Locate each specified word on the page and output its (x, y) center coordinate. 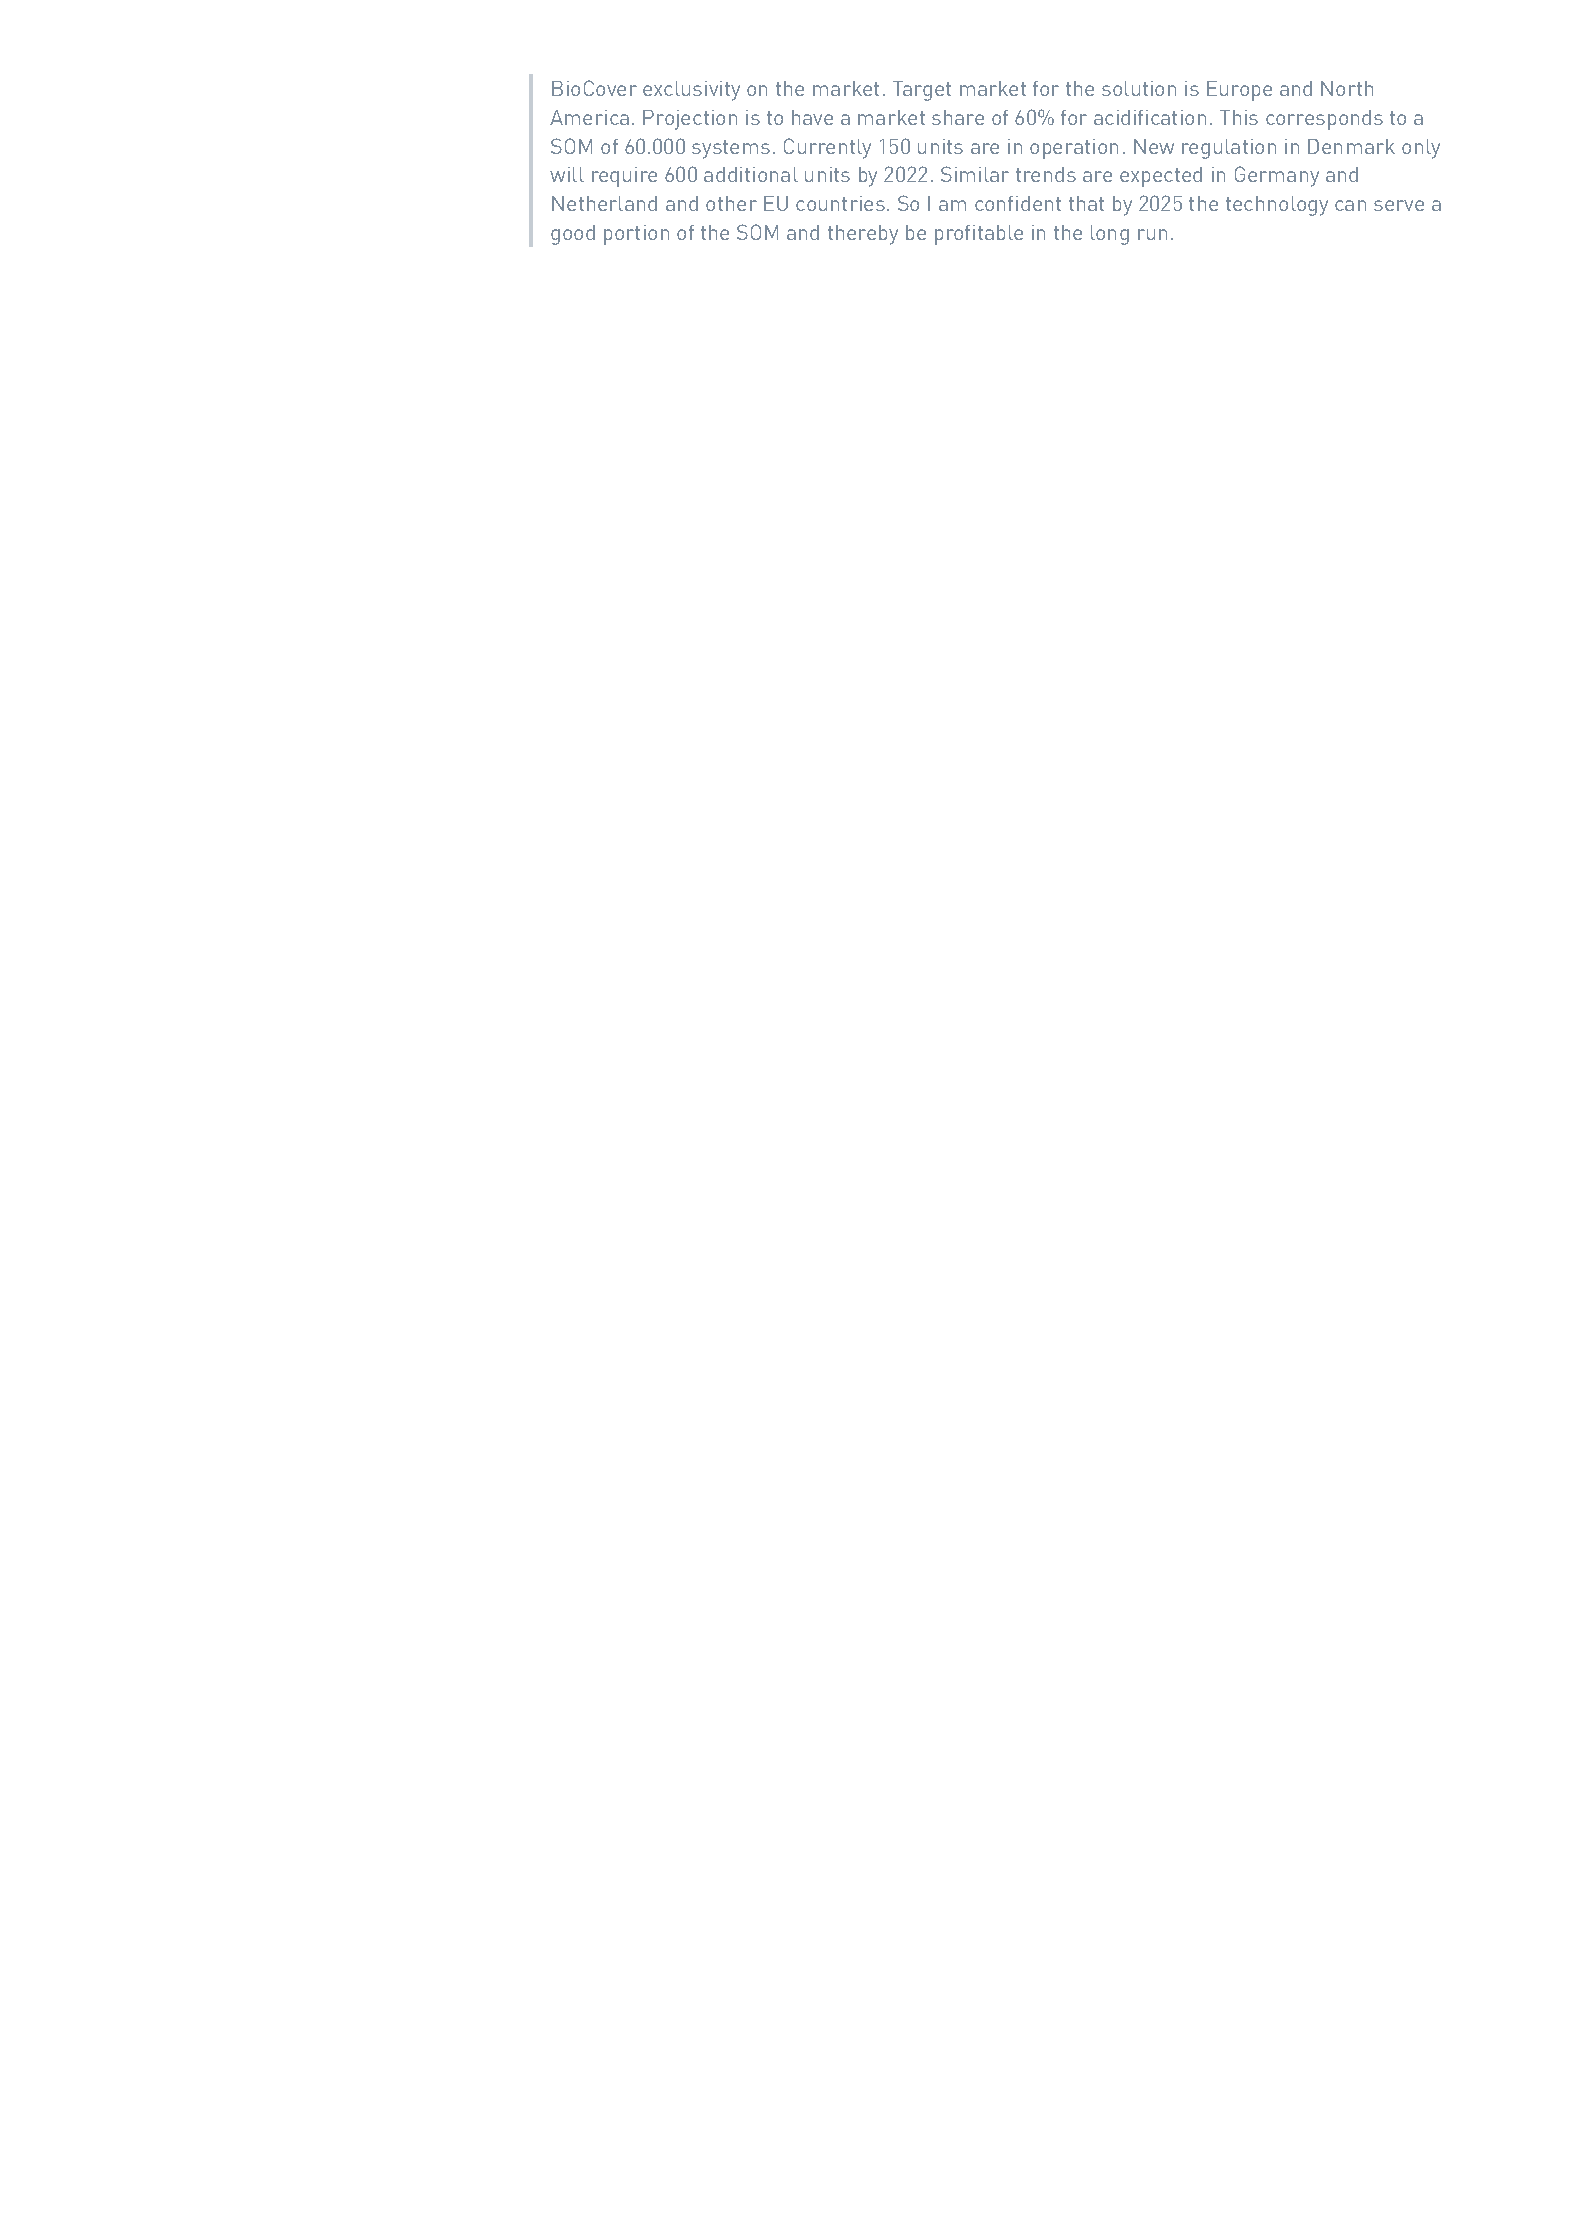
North (1347, 88)
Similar (975, 174)
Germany (1277, 176)
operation (1074, 149)
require (624, 177)
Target (922, 91)
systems (731, 149)
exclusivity (691, 91)
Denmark (1351, 146)
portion (636, 235)
